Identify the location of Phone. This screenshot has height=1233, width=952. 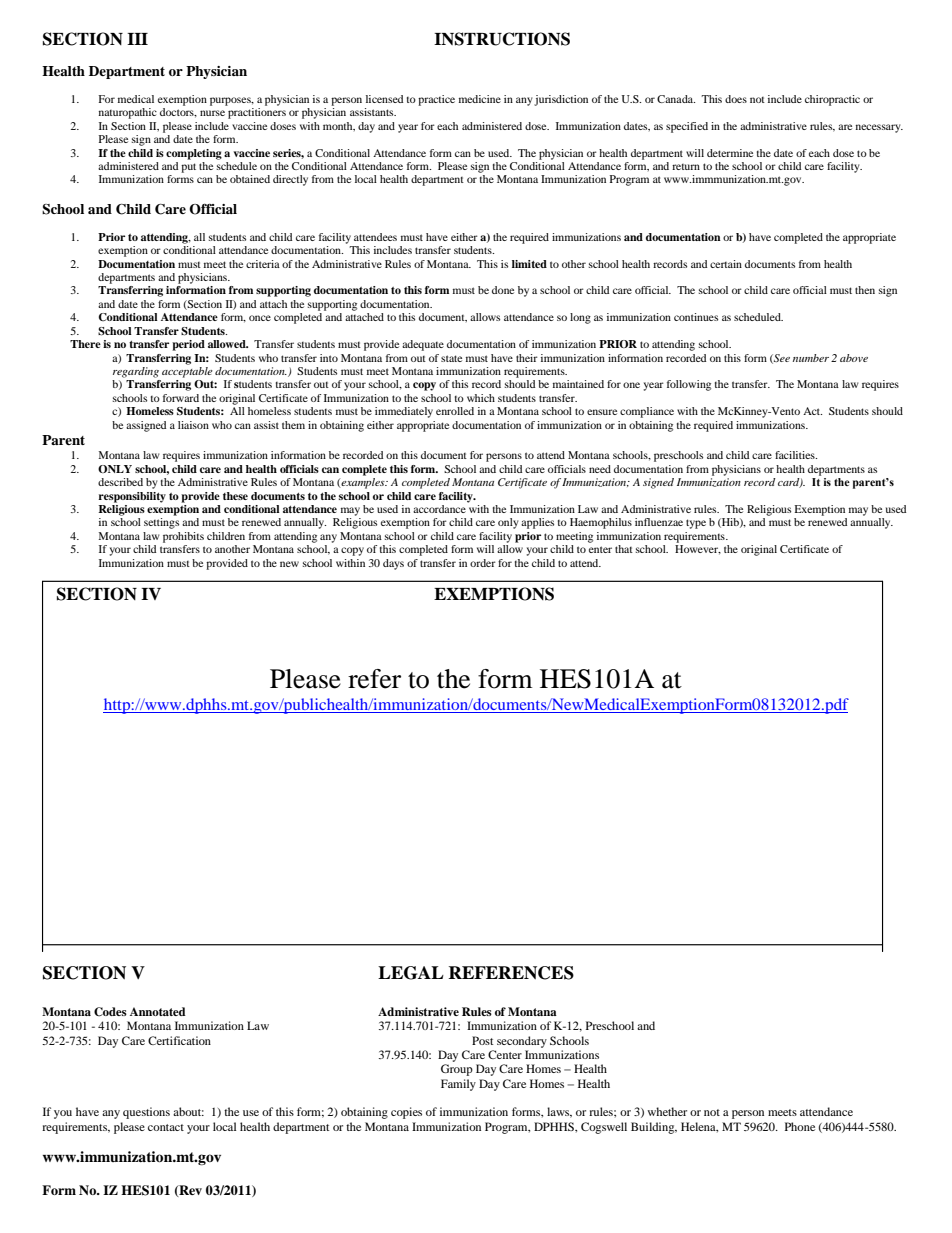
(800, 1126).
